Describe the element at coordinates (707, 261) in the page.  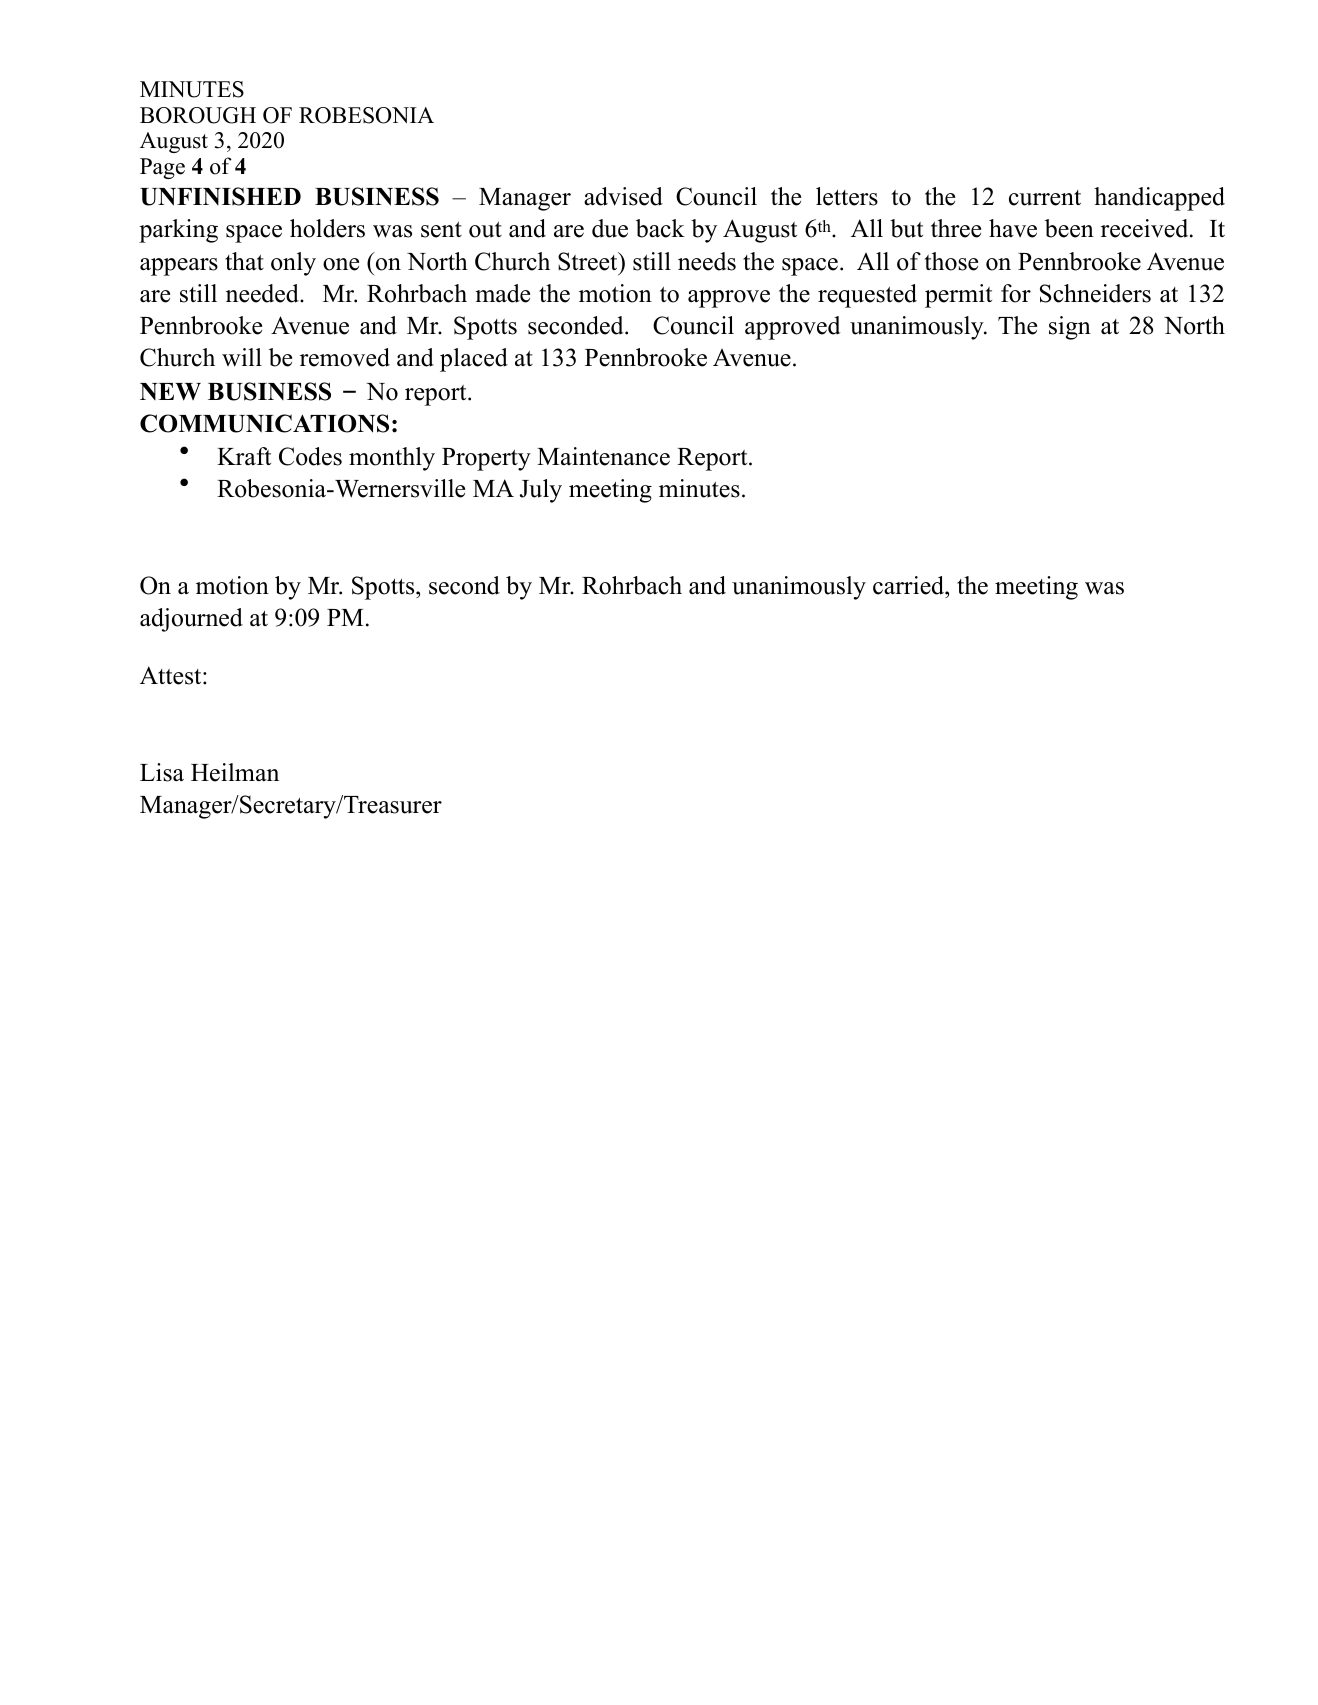
I see `needs` at that location.
